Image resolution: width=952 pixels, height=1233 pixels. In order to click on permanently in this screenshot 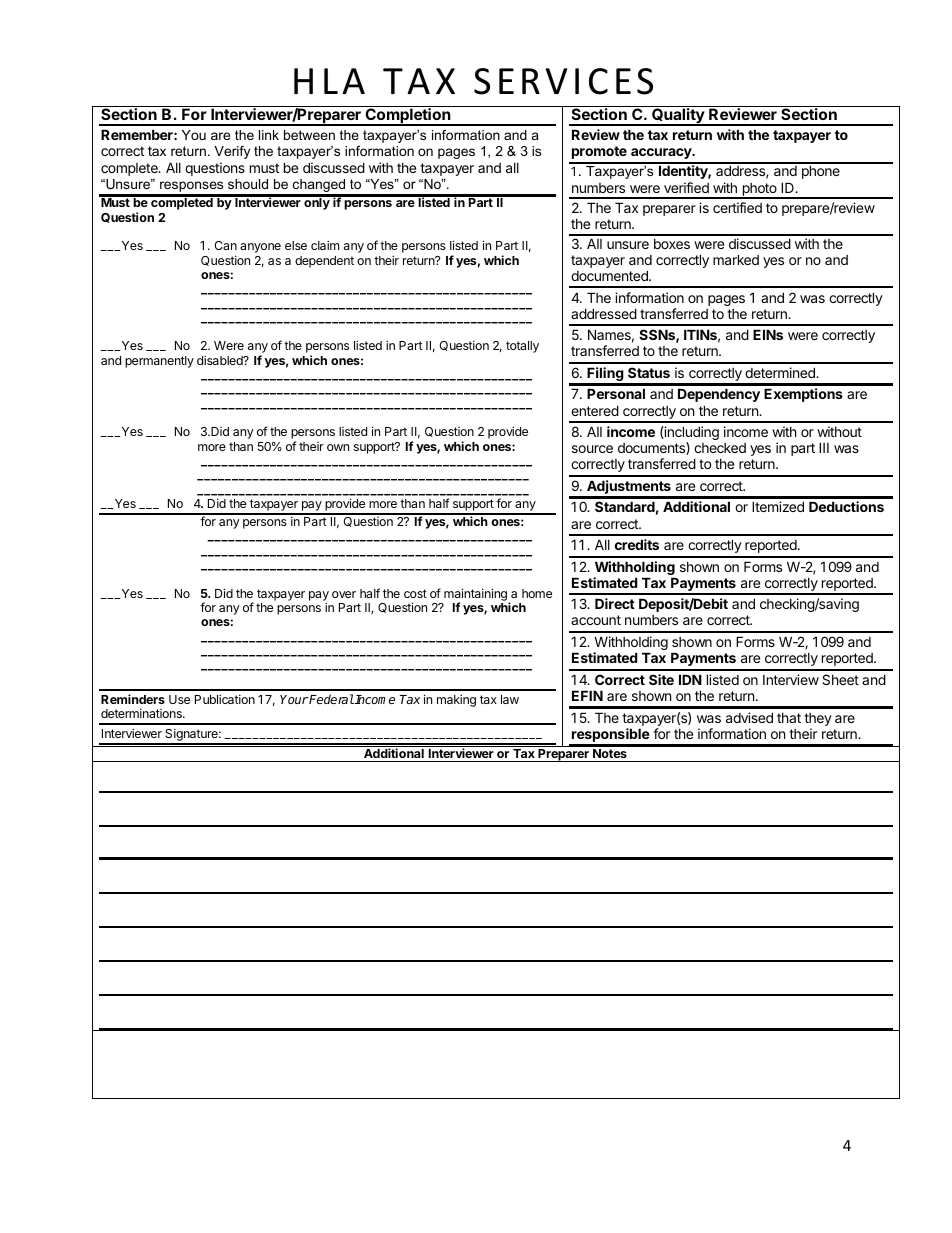, I will do `click(159, 362)`.
